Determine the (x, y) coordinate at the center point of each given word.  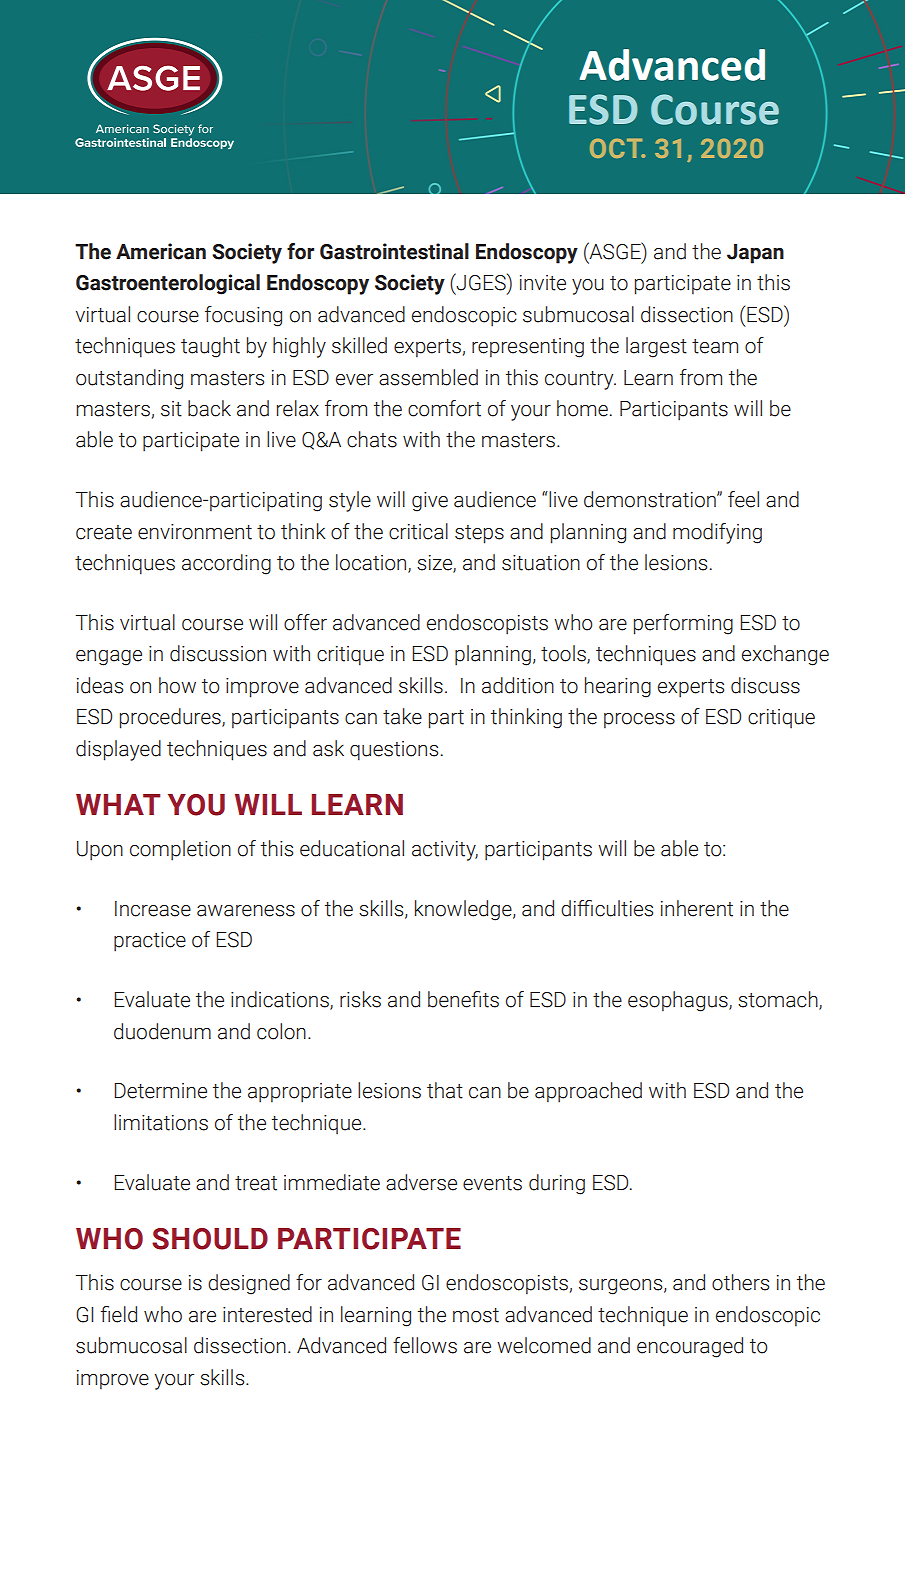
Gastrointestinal (394, 251)
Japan (755, 254)
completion (180, 850)
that (445, 1090)
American (161, 251)
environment (195, 532)
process (639, 721)
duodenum (162, 1031)
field (118, 1314)
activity (445, 851)
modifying (717, 533)
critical (418, 531)
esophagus (679, 1001)
